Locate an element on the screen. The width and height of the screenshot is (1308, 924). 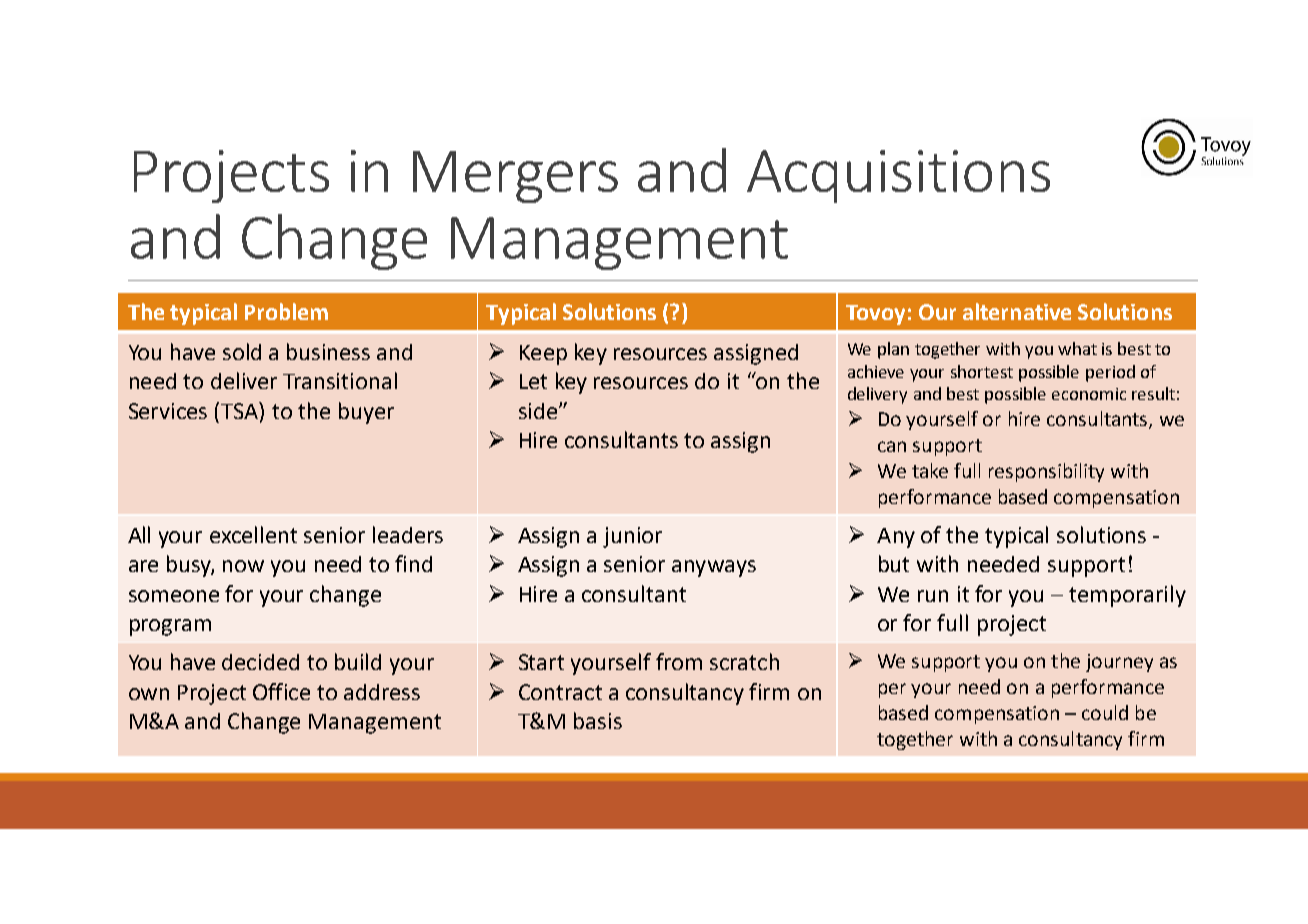
Mergers is located at coordinates (515, 177).
